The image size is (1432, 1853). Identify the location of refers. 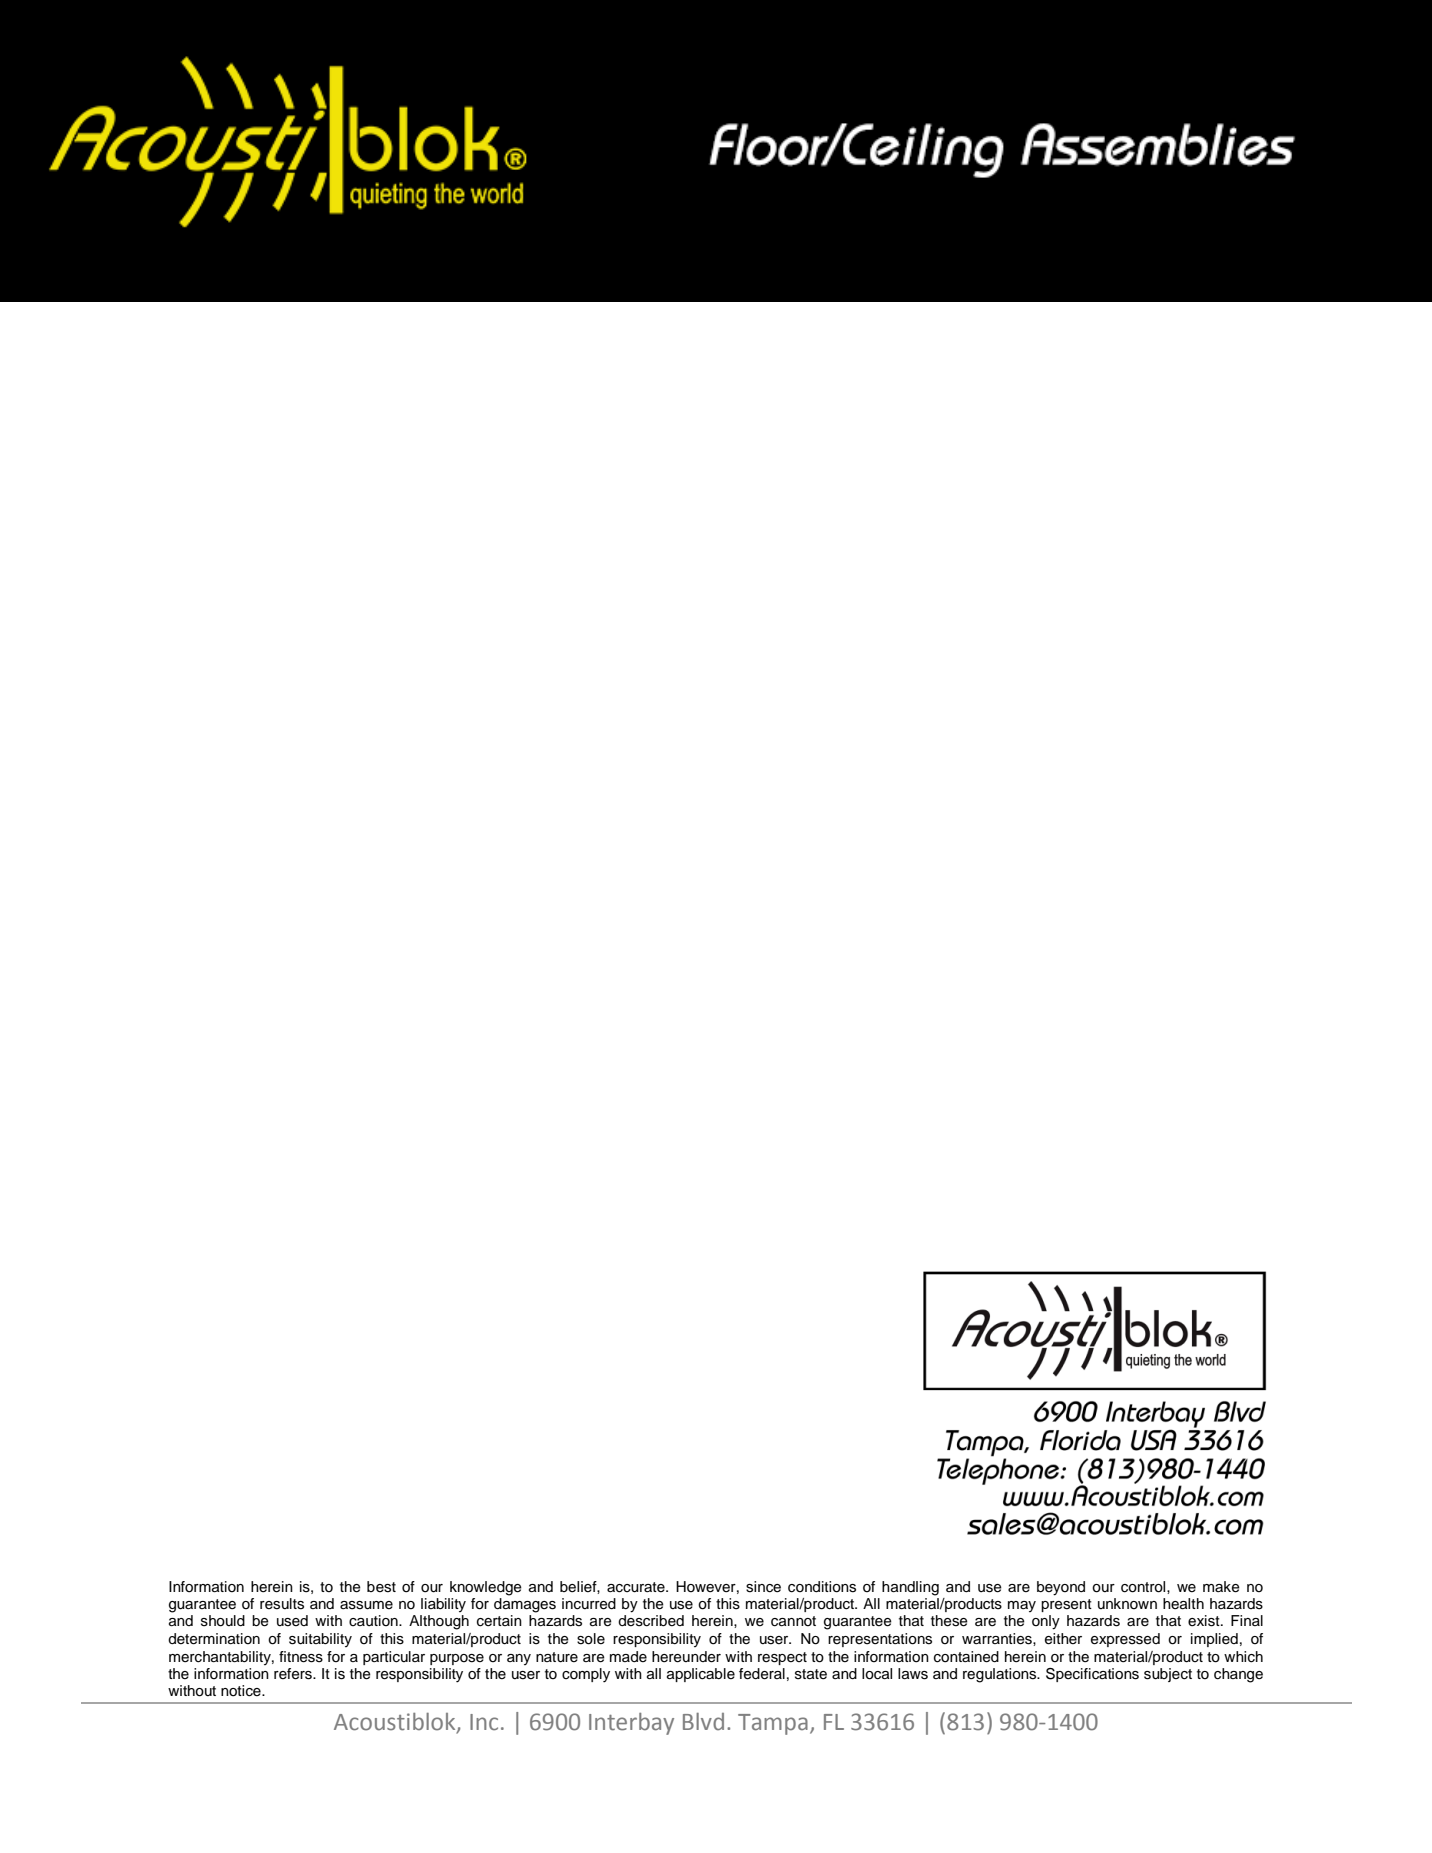
(294, 1674).
